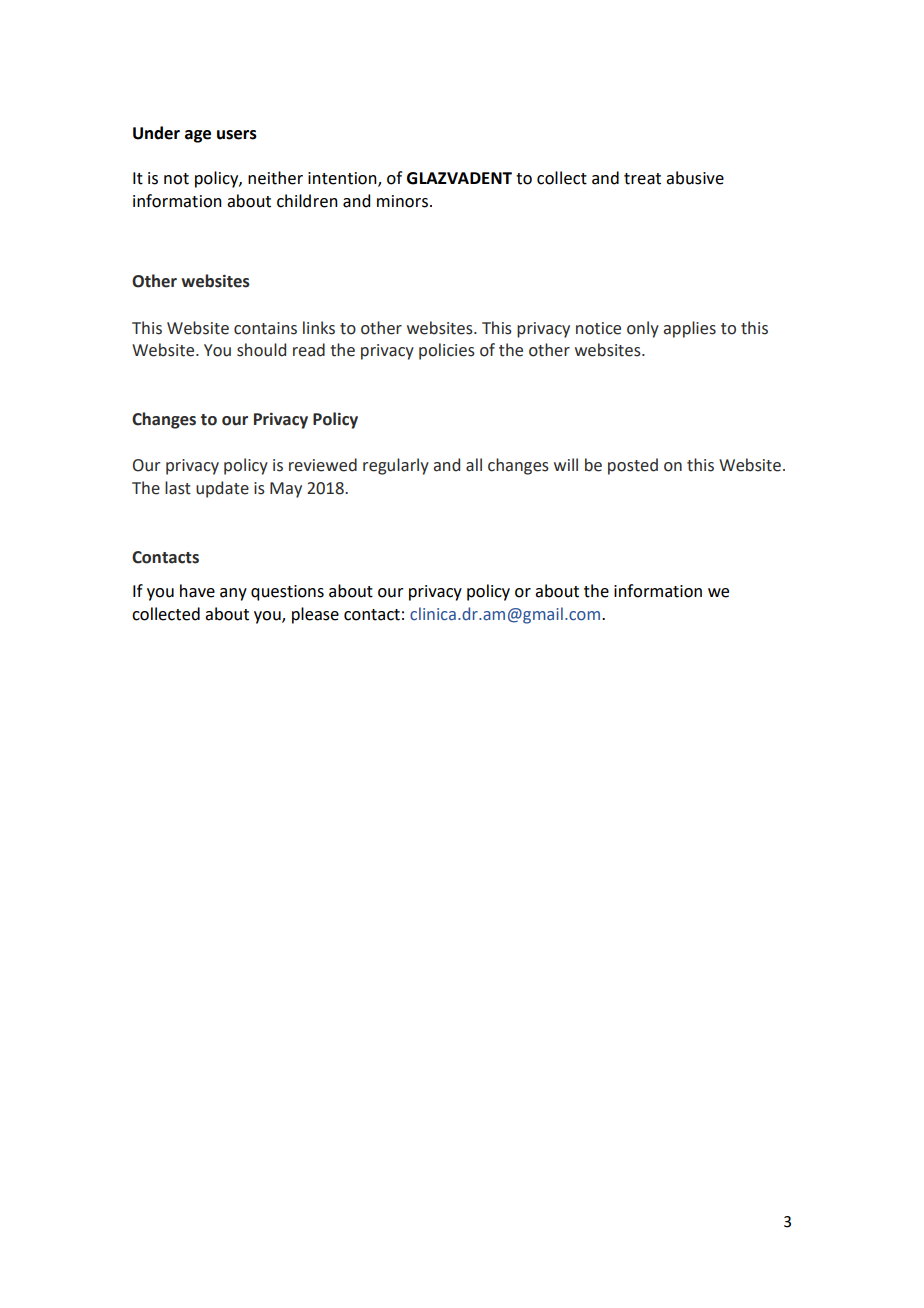 This page has width=924, height=1308. Describe the element at coordinates (222, 489) in the page. I see `update` at that location.
